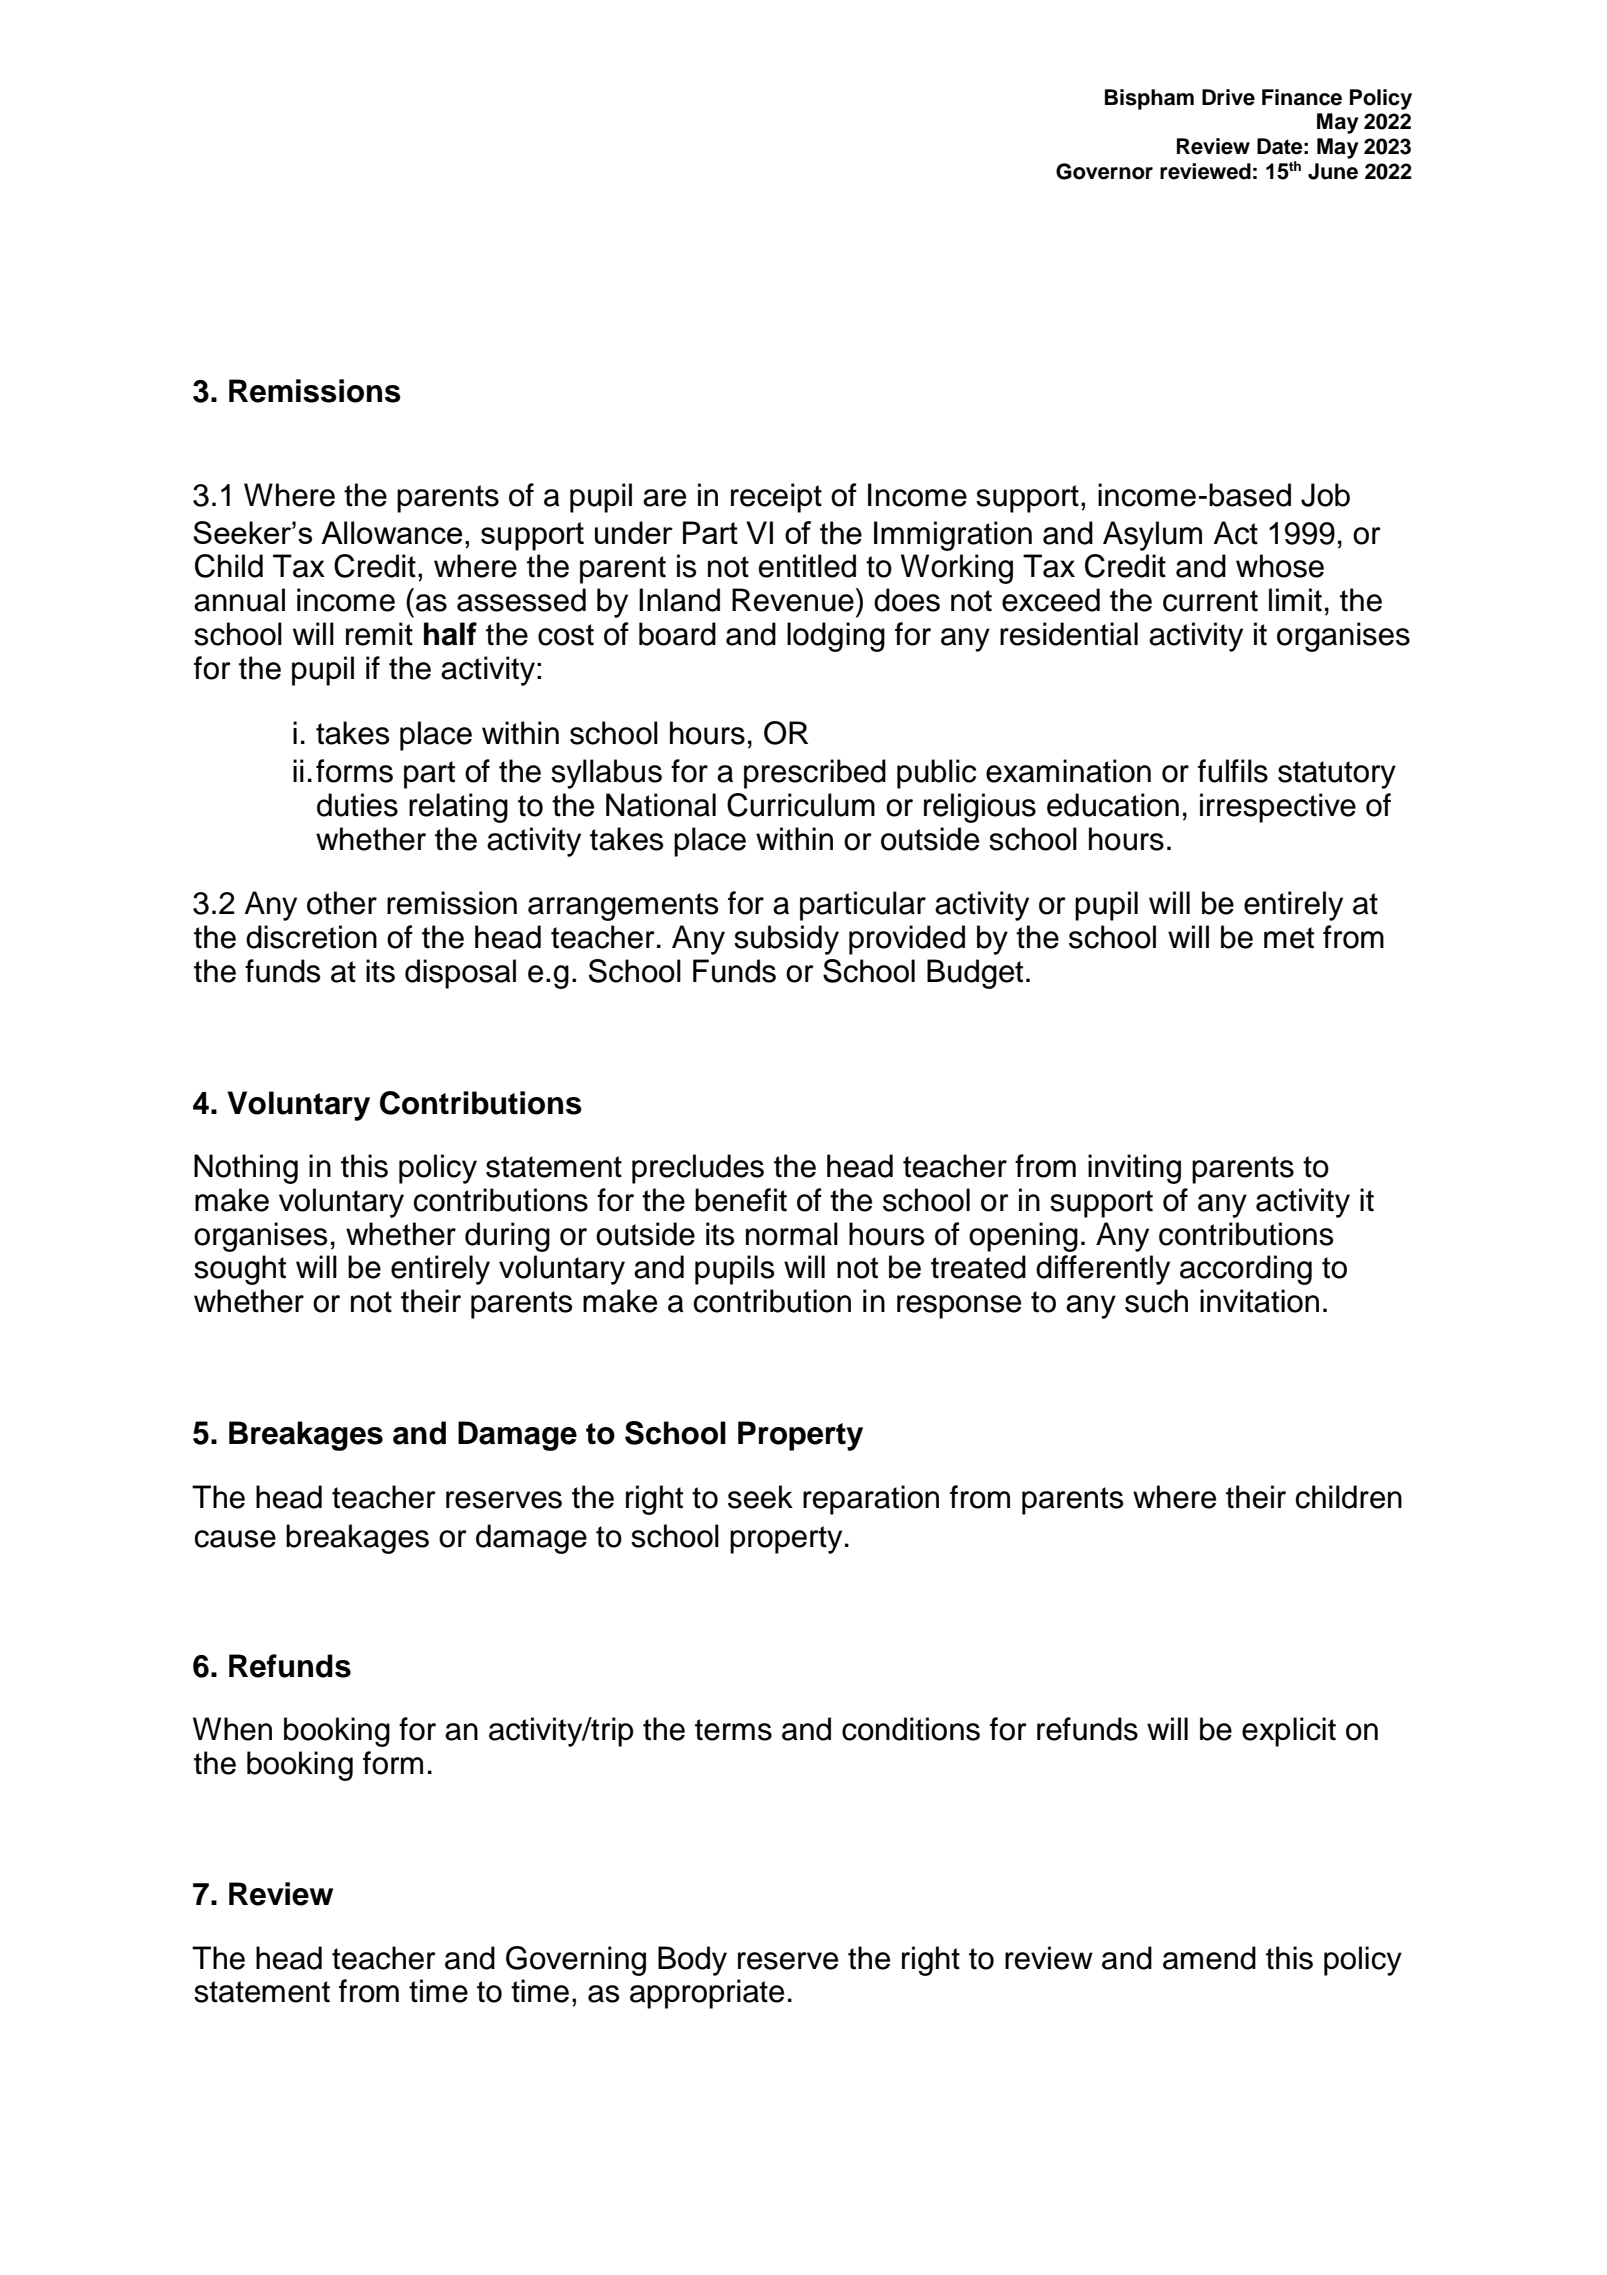 This screenshot has width=1607, height=2275. Describe the element at coordinates (391, 532) in the screenshot. I see `Allowance` at that location.
